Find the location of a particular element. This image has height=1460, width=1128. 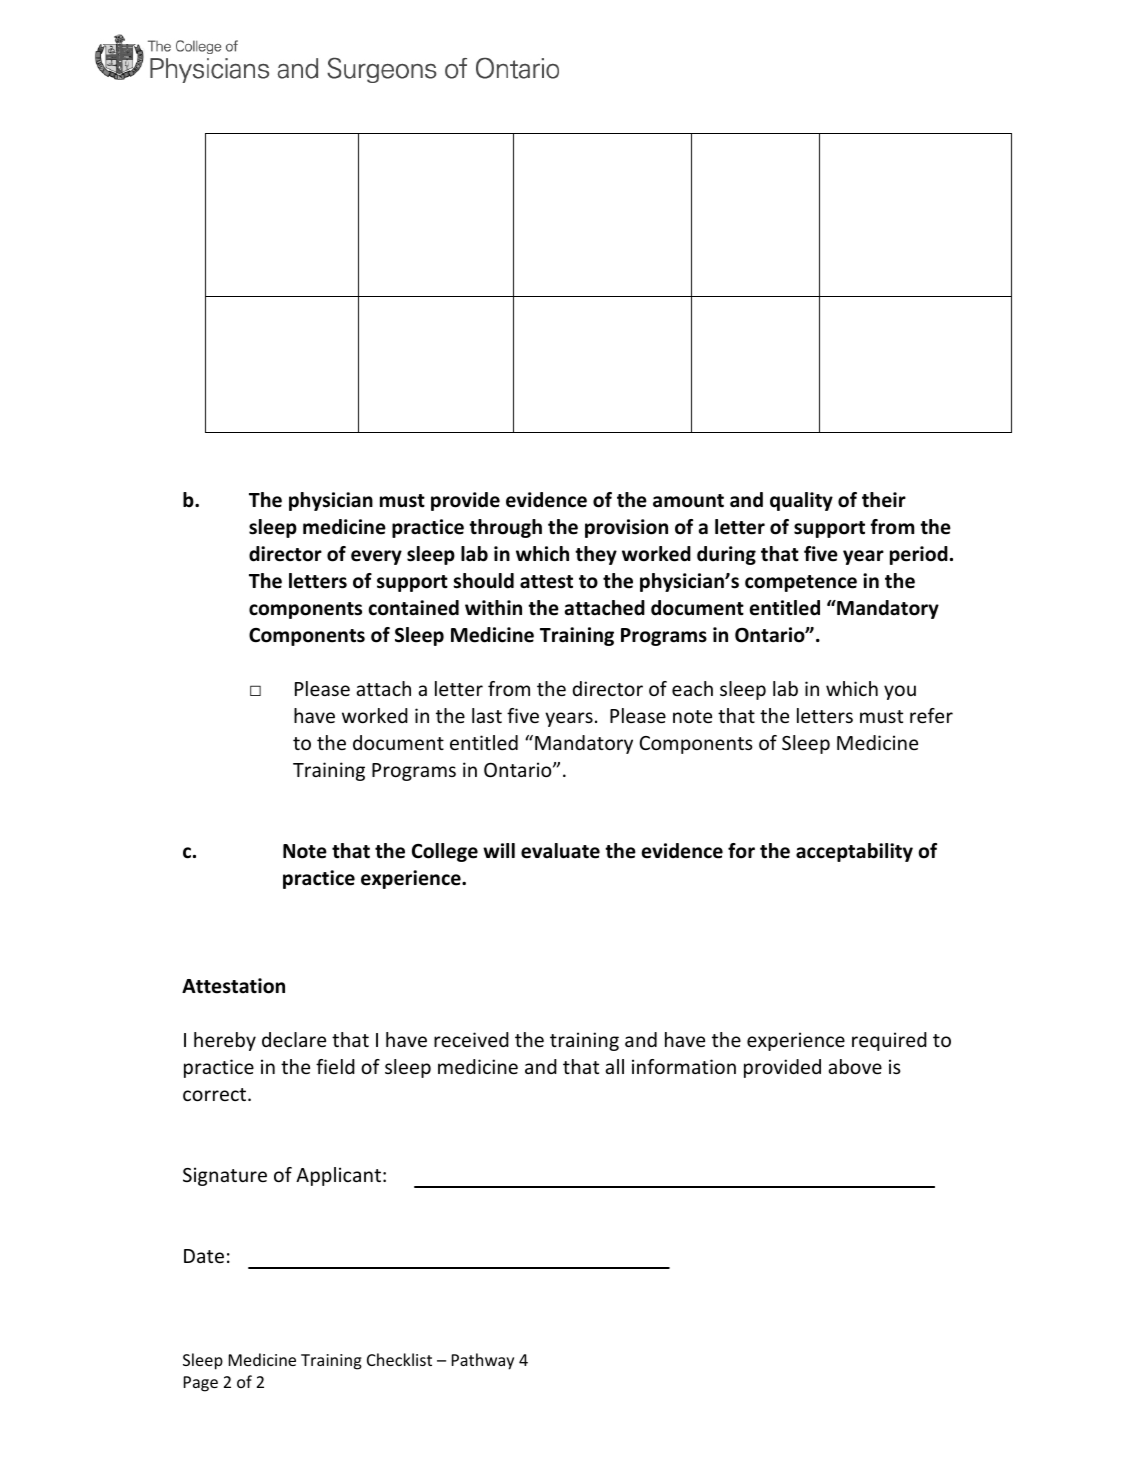

every is located at coordinates (376, 557).
